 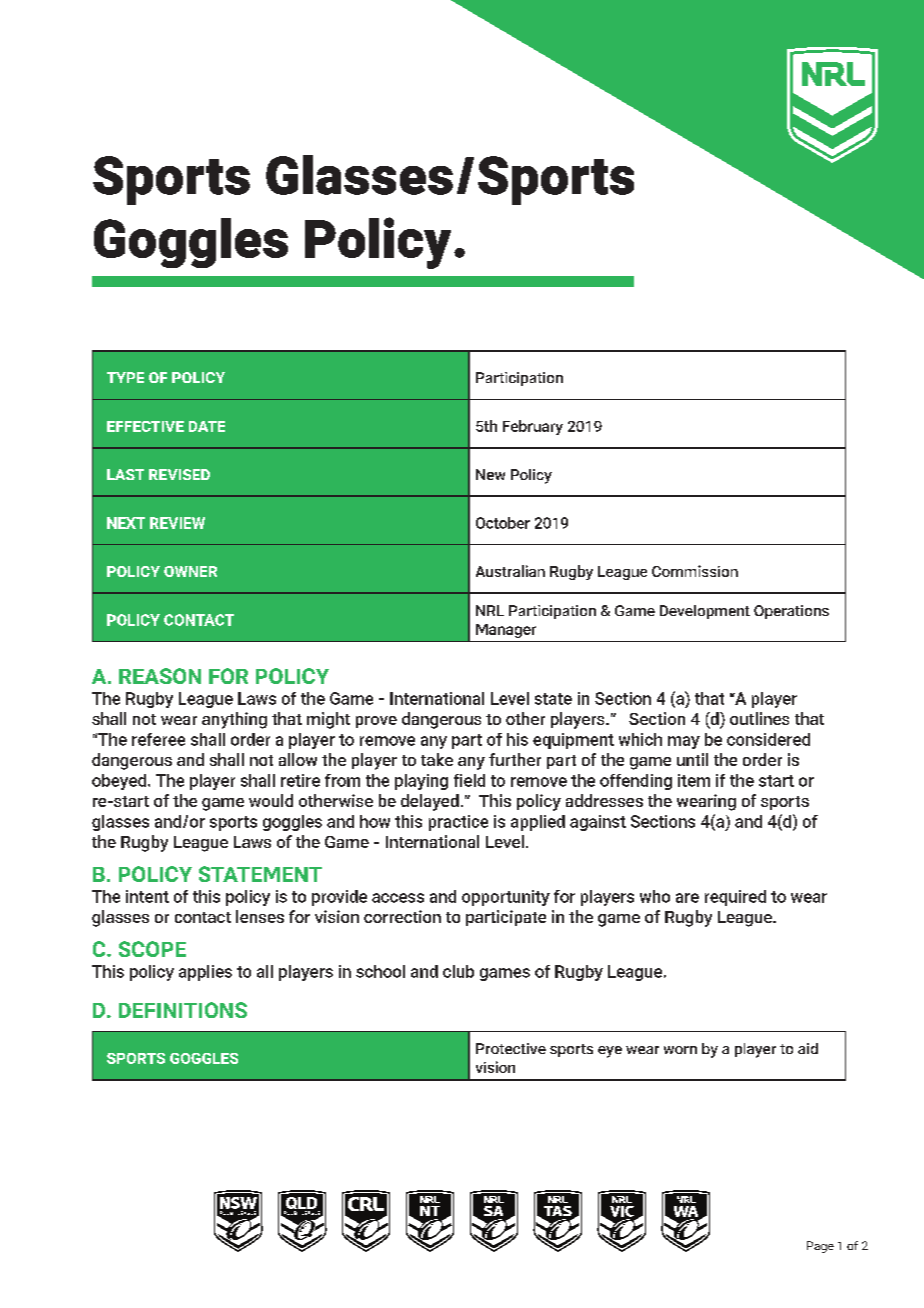 What do you see at coordinates (271, 800) in the screenshot?
I see `would` at bounding box center [271, 800].
